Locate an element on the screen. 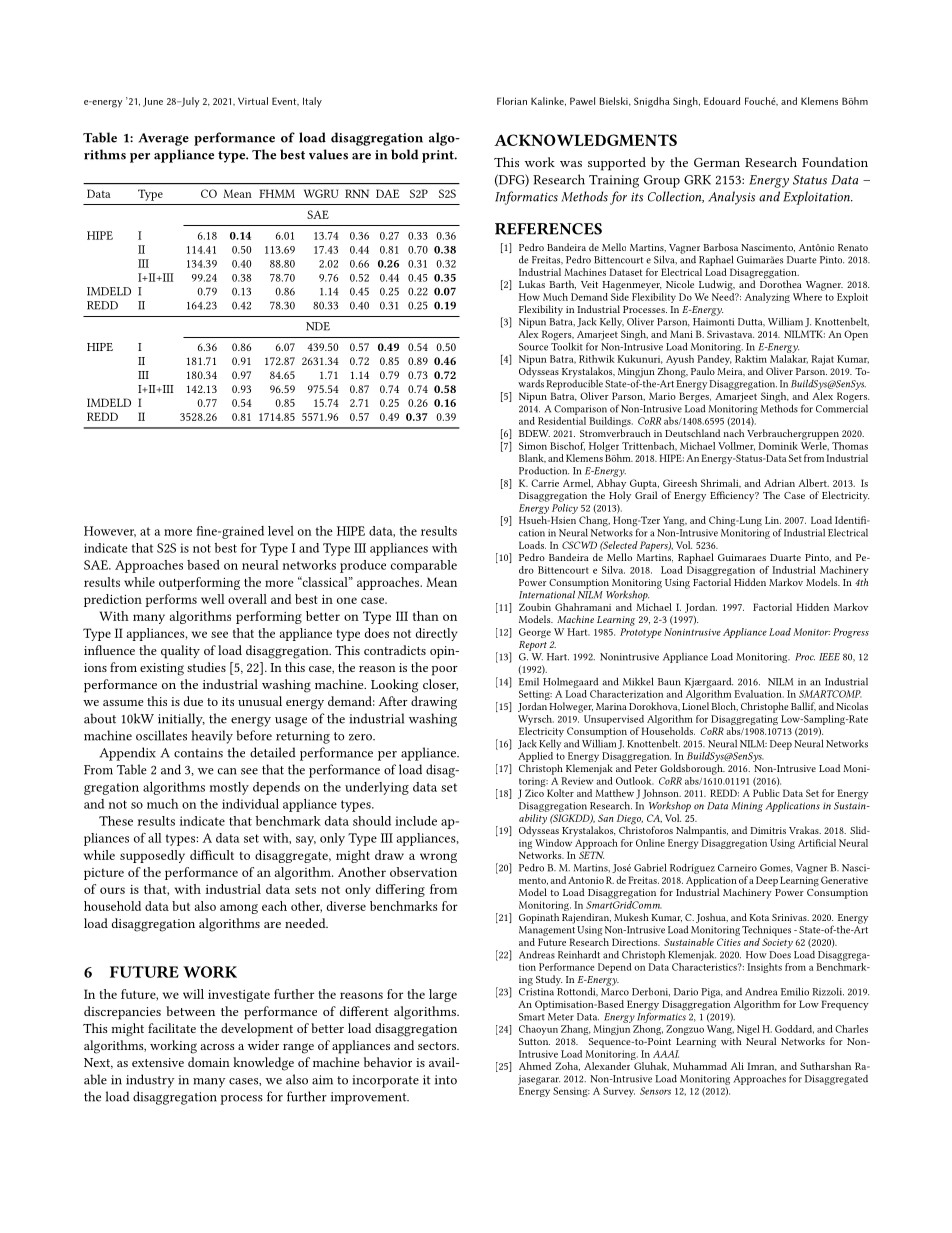  sectors is located at coordinates (438, 1046).
